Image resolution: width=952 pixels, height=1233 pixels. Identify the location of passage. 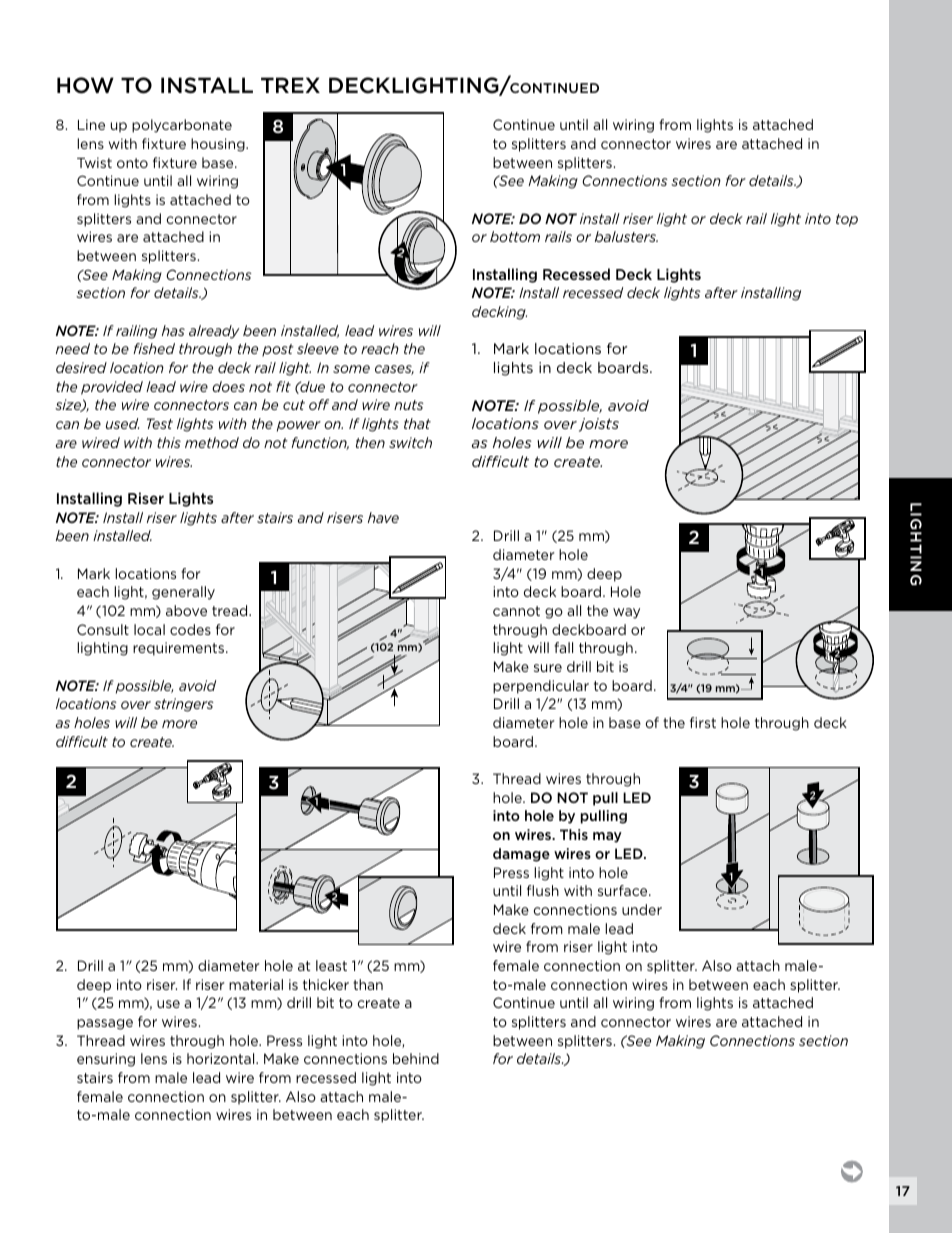
(105, 1024).
